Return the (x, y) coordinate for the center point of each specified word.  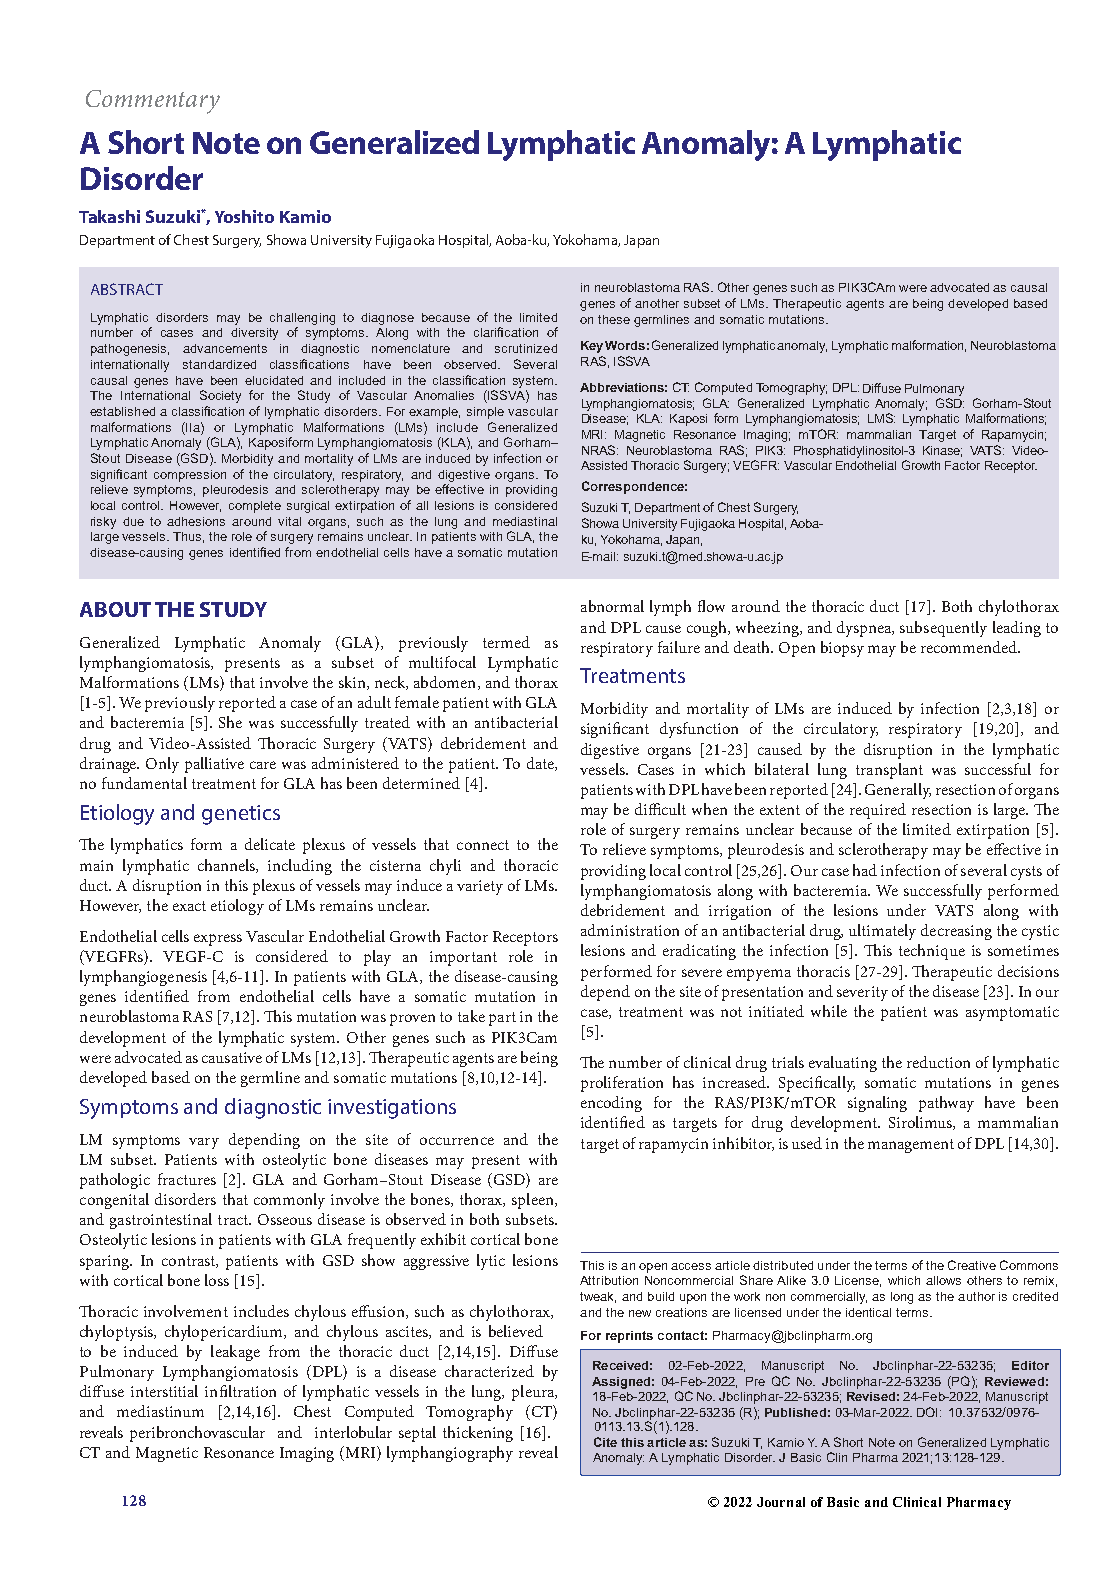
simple (485, 413)
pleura (534, 1393)
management (911, 1146)
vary (204, 1143)
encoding (611, 1104)
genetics (241, 815)
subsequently (943, 629)
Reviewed (1014, 1381)
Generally (898, 791)
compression (190, 476)
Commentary (153, 102)
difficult (660, 809)
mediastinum (160, 1411)
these (614, 319)
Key (593, 347)
